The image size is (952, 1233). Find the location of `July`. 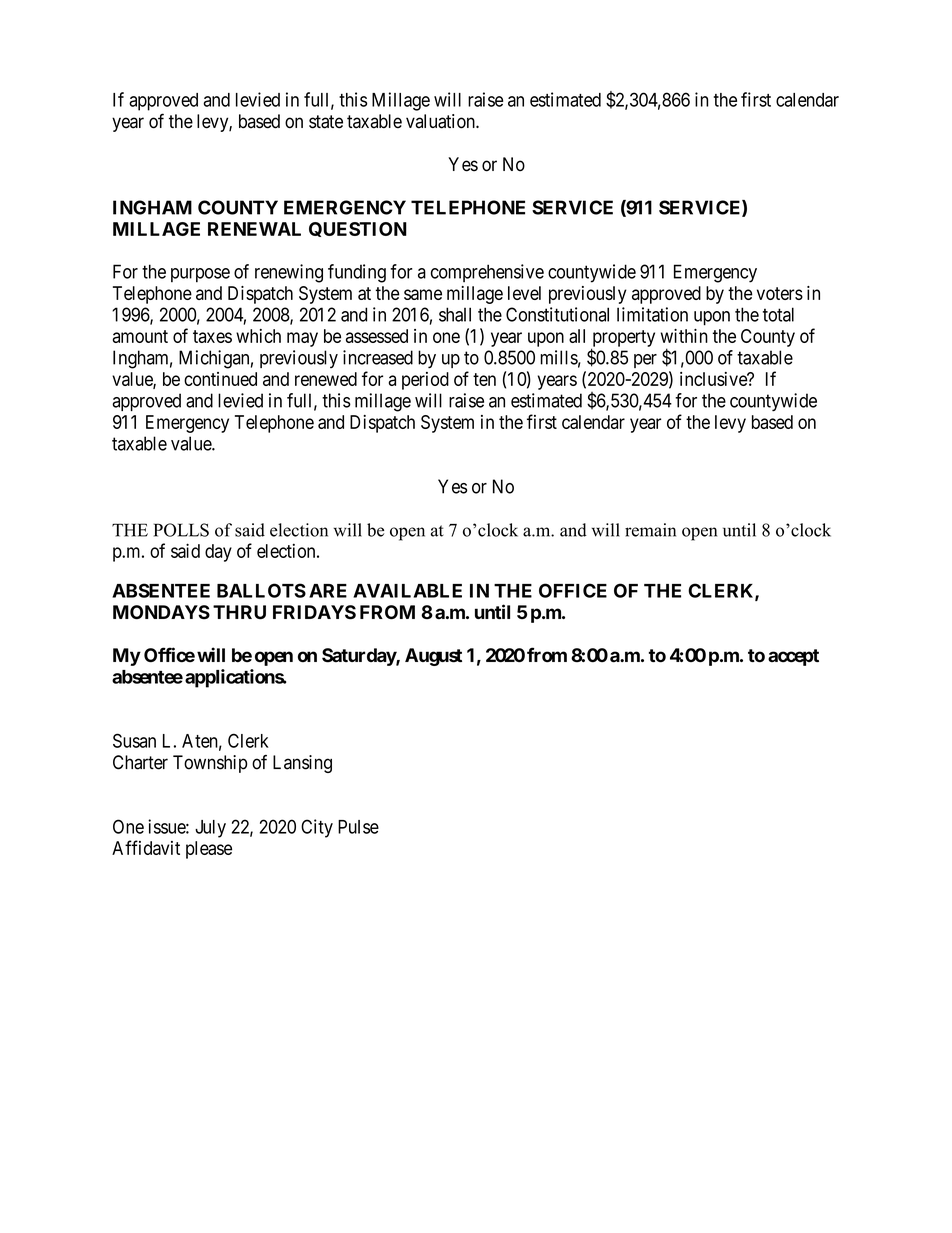

July is located at coordinates (210, 829).
